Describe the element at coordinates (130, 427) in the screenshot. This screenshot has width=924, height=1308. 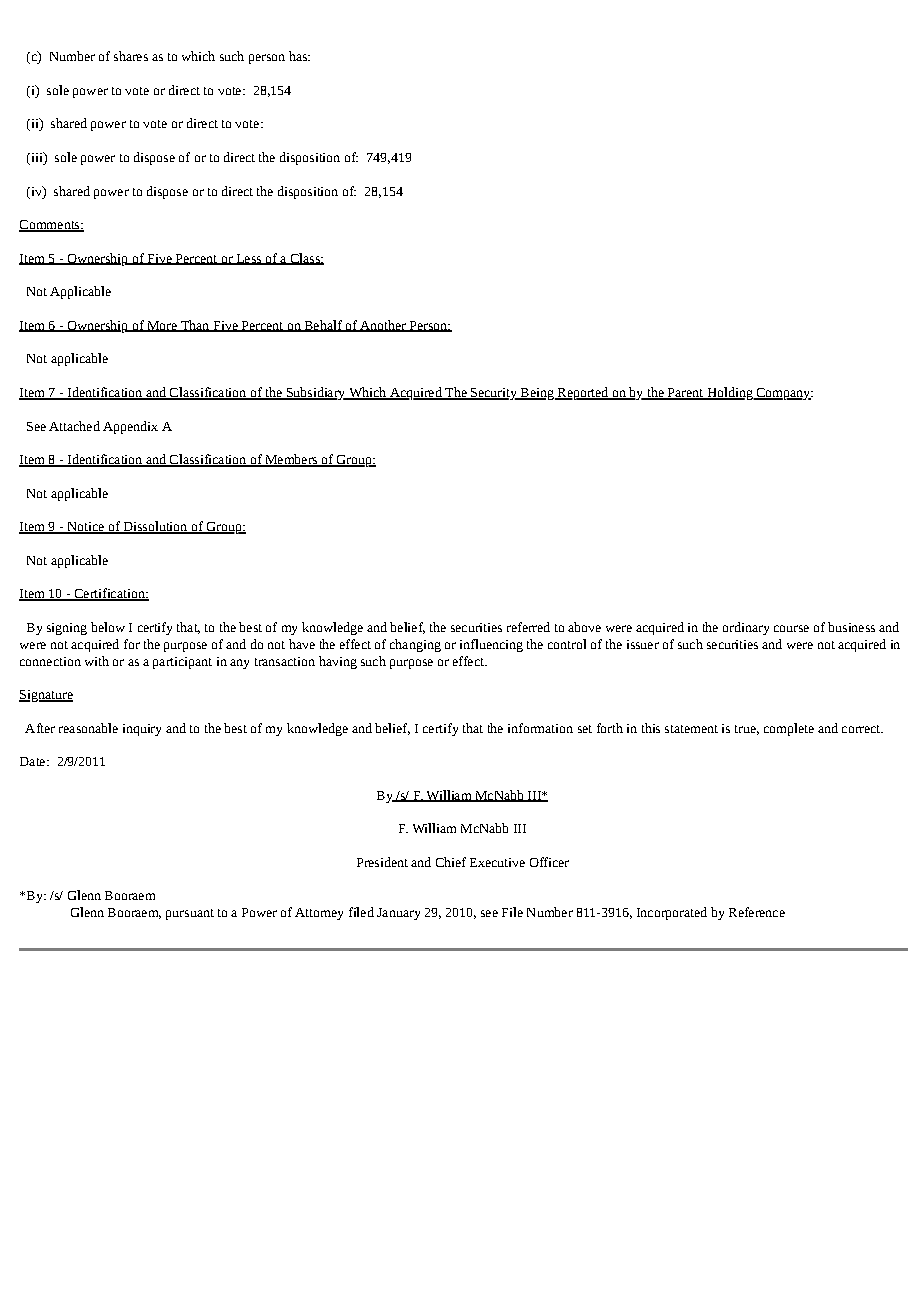
I see `Appendix` at that location.
